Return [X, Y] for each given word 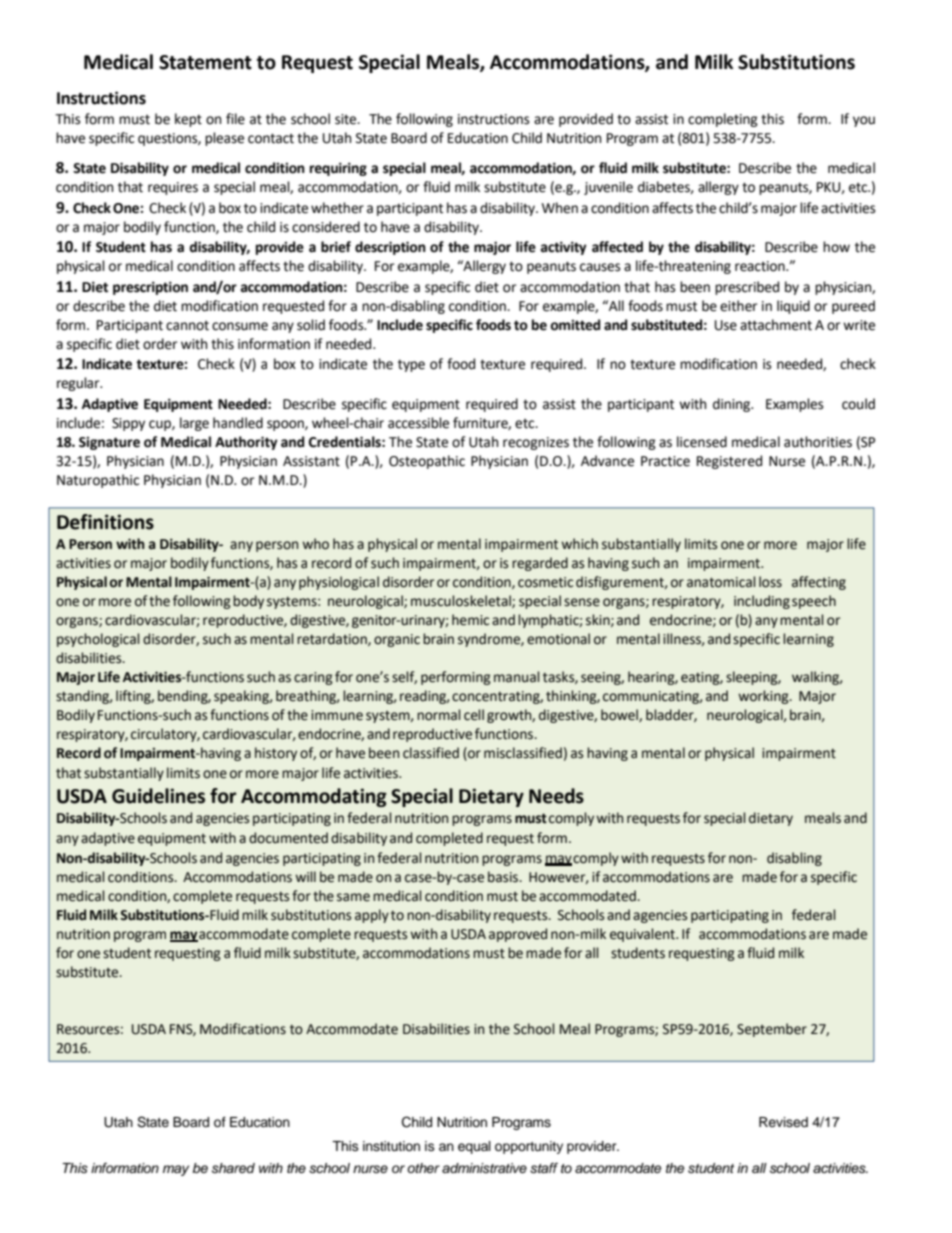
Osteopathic [427, 462]
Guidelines [158, 796]
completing [723, 120]
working [764, 697]
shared [233, 1168]
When [560, 208]
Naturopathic [98, 481]
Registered [729, 462]
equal [474, 1147]
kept [188, 120]
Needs [556, 796]
